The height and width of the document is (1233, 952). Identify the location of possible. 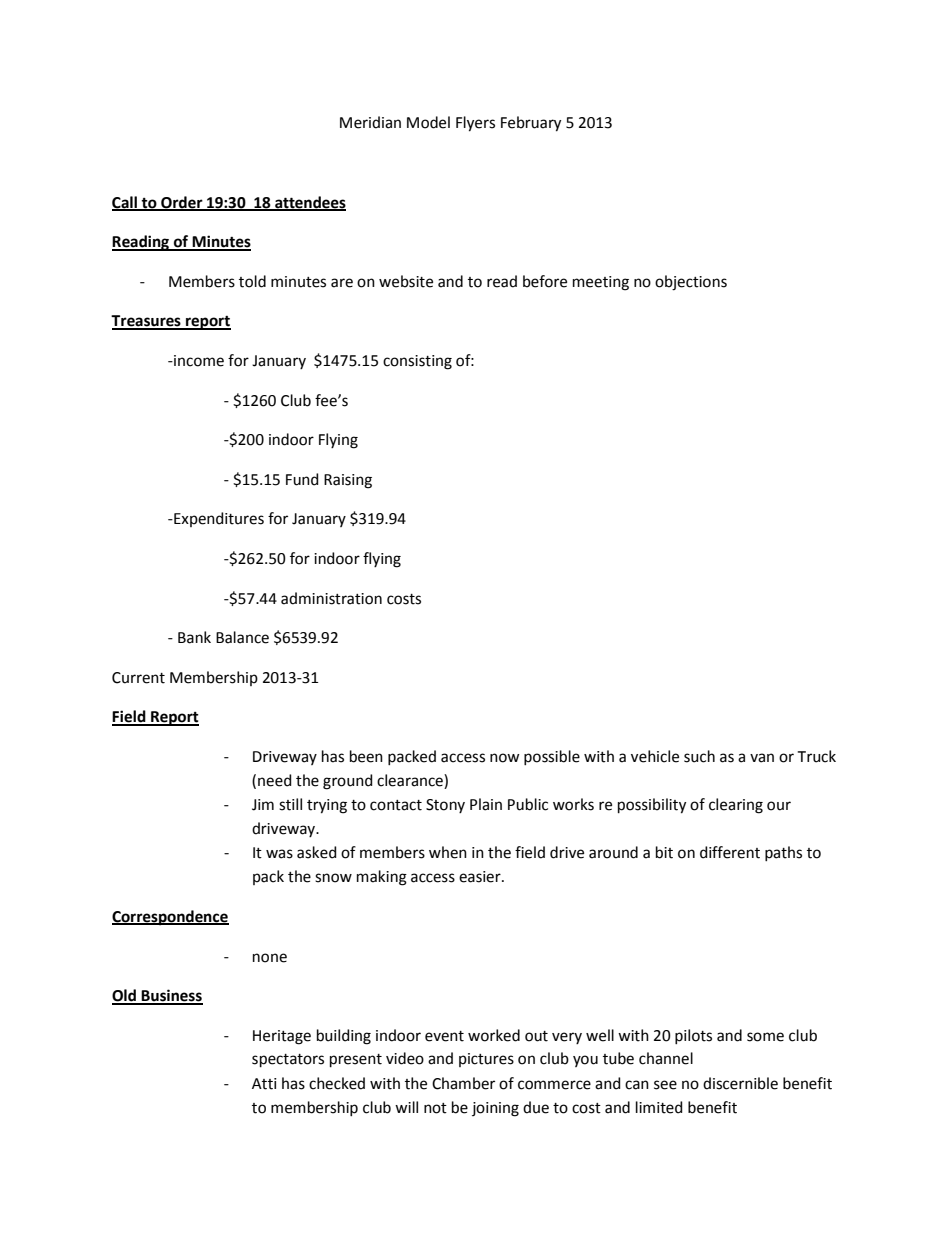
(552, 757).
